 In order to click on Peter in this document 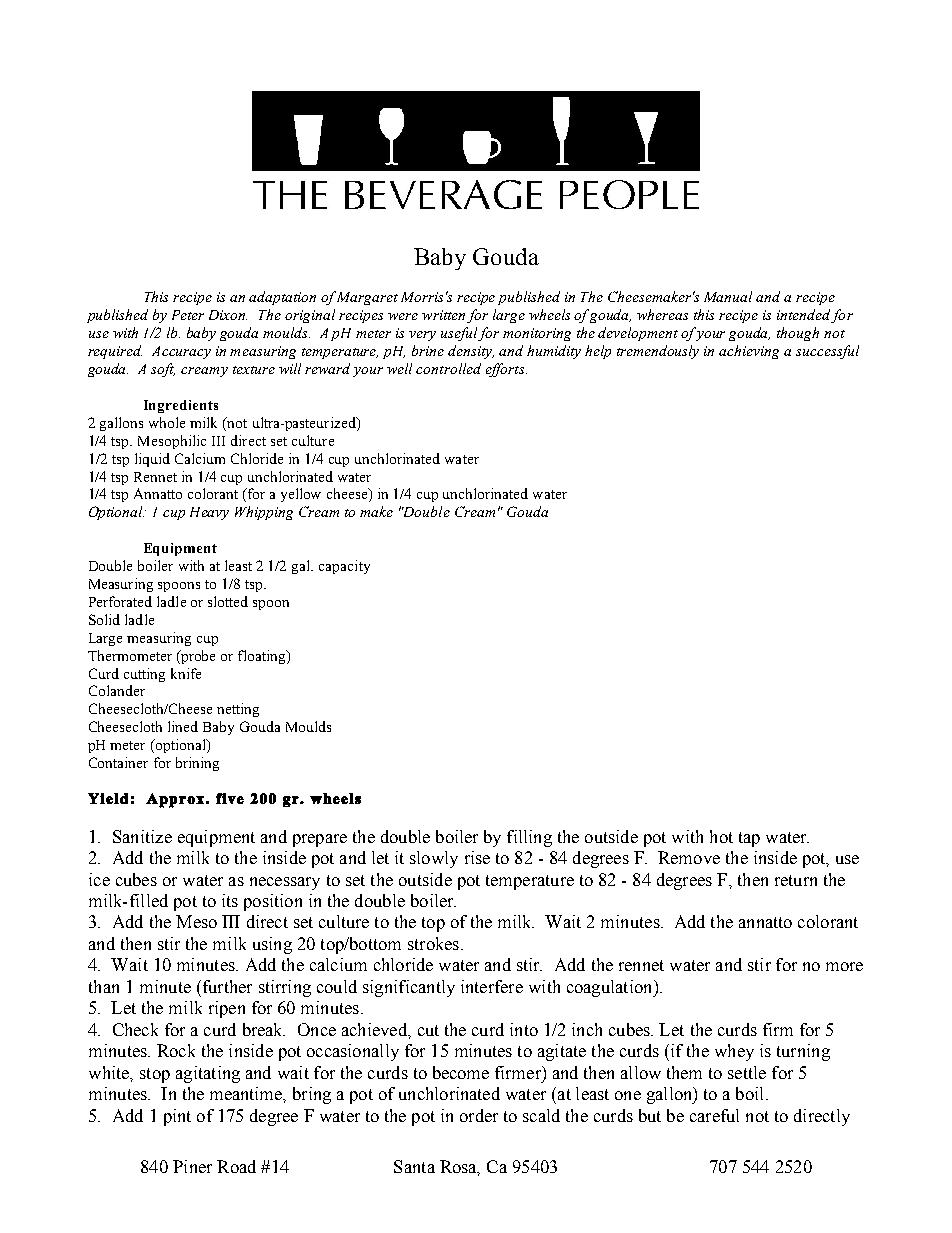, I will do `click(188, 315)`.
